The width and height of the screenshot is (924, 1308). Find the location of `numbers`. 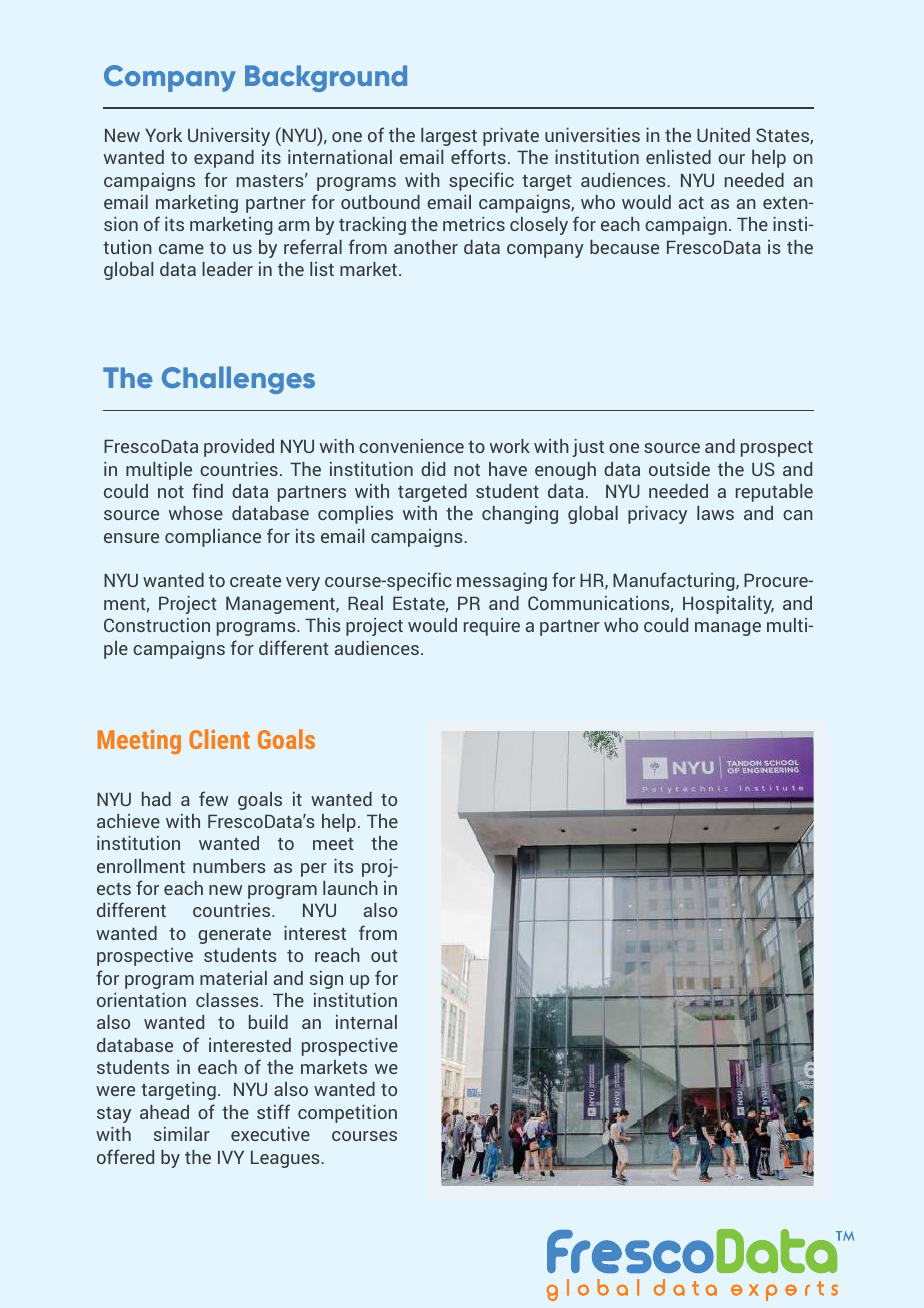

numbers is located at coordinates (229, 866).
